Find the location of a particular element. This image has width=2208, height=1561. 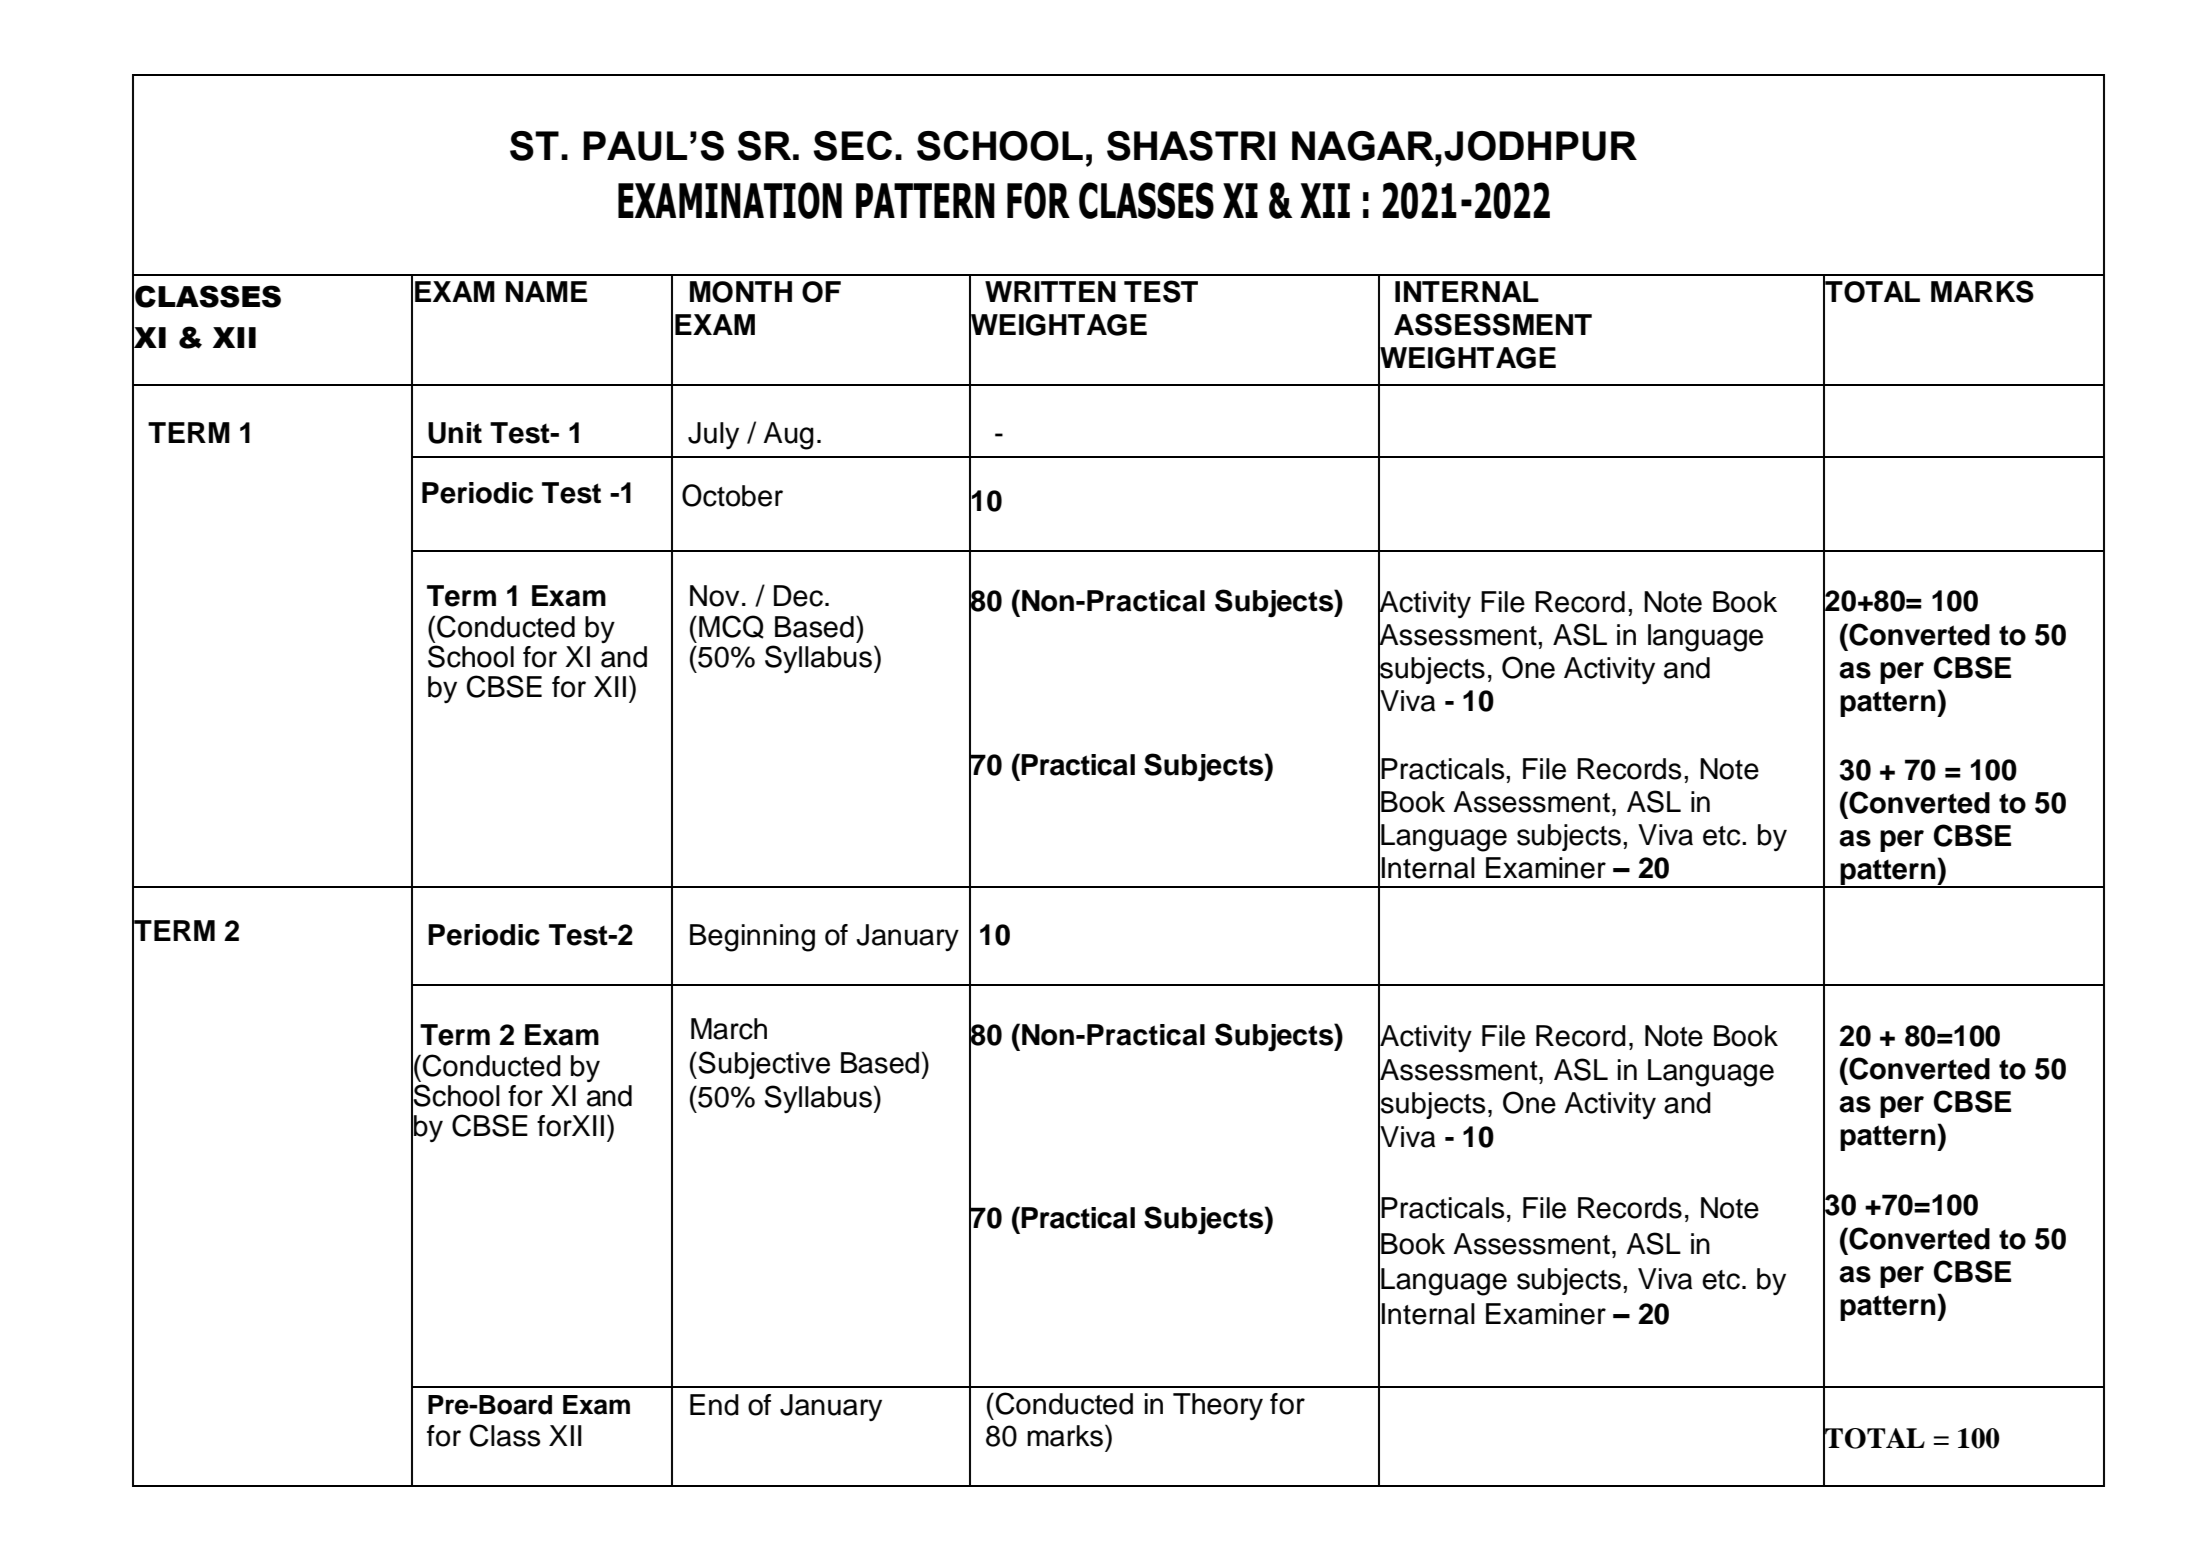

End is located at coordinates (714, 1405).
